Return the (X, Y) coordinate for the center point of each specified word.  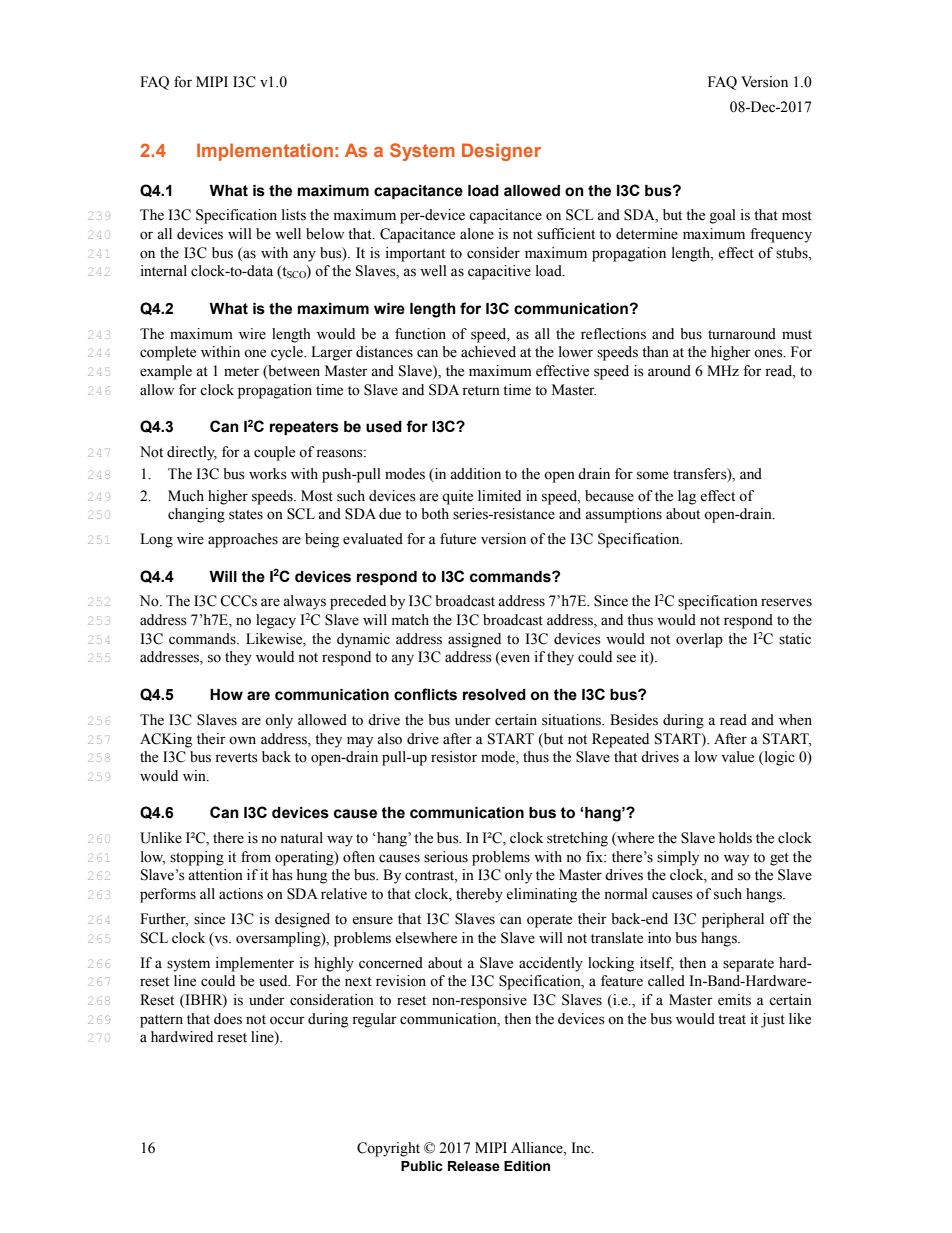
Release (474, 1166)
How (226, 695)
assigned (474, 640)
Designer (501, 152)
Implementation (265, 152)
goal (723, 216)
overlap (699, 640)
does (228, 1019)
